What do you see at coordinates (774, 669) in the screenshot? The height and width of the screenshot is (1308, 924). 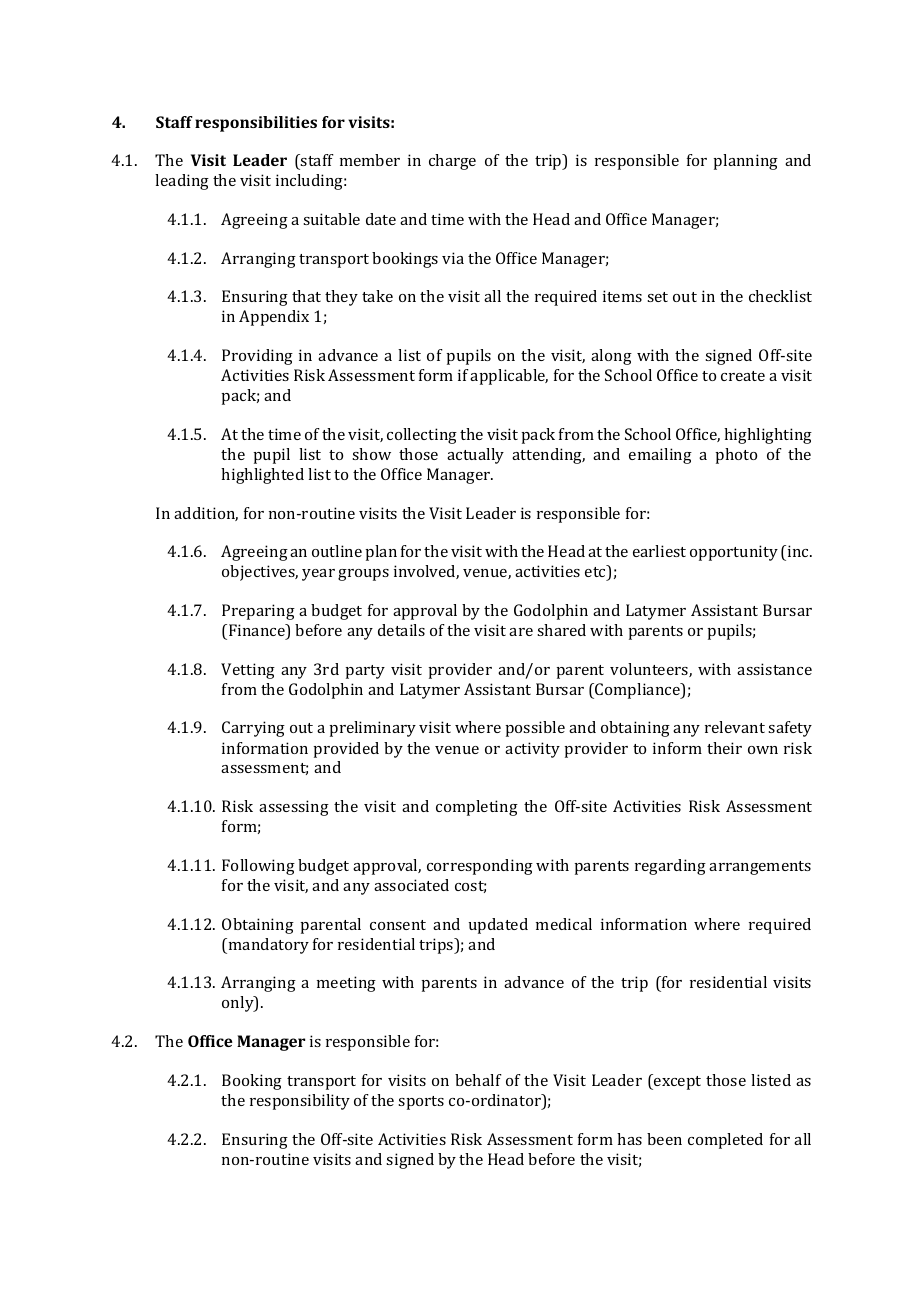 I see `assistance` at bounding box center [774, 669].
